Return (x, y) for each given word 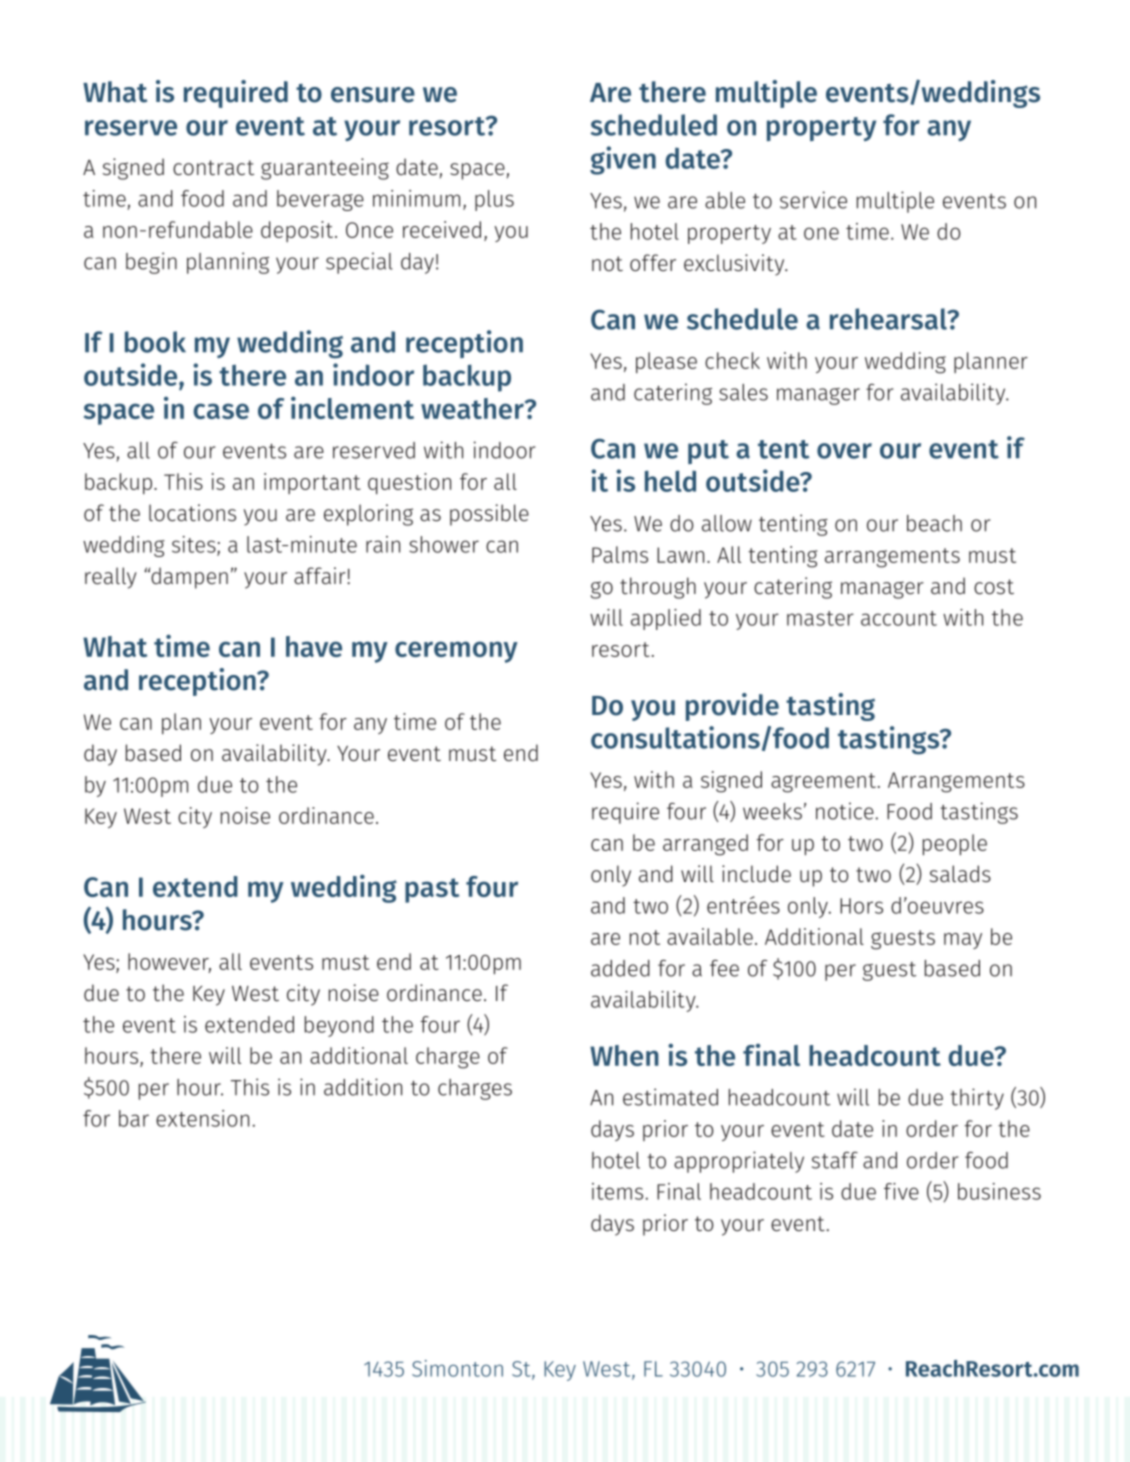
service (813, 200)
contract (213, 168)
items (617, 1191)
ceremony (456, 652)
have (314, 646)
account (899, 618)
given (623, 160)
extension (202, 1118)
